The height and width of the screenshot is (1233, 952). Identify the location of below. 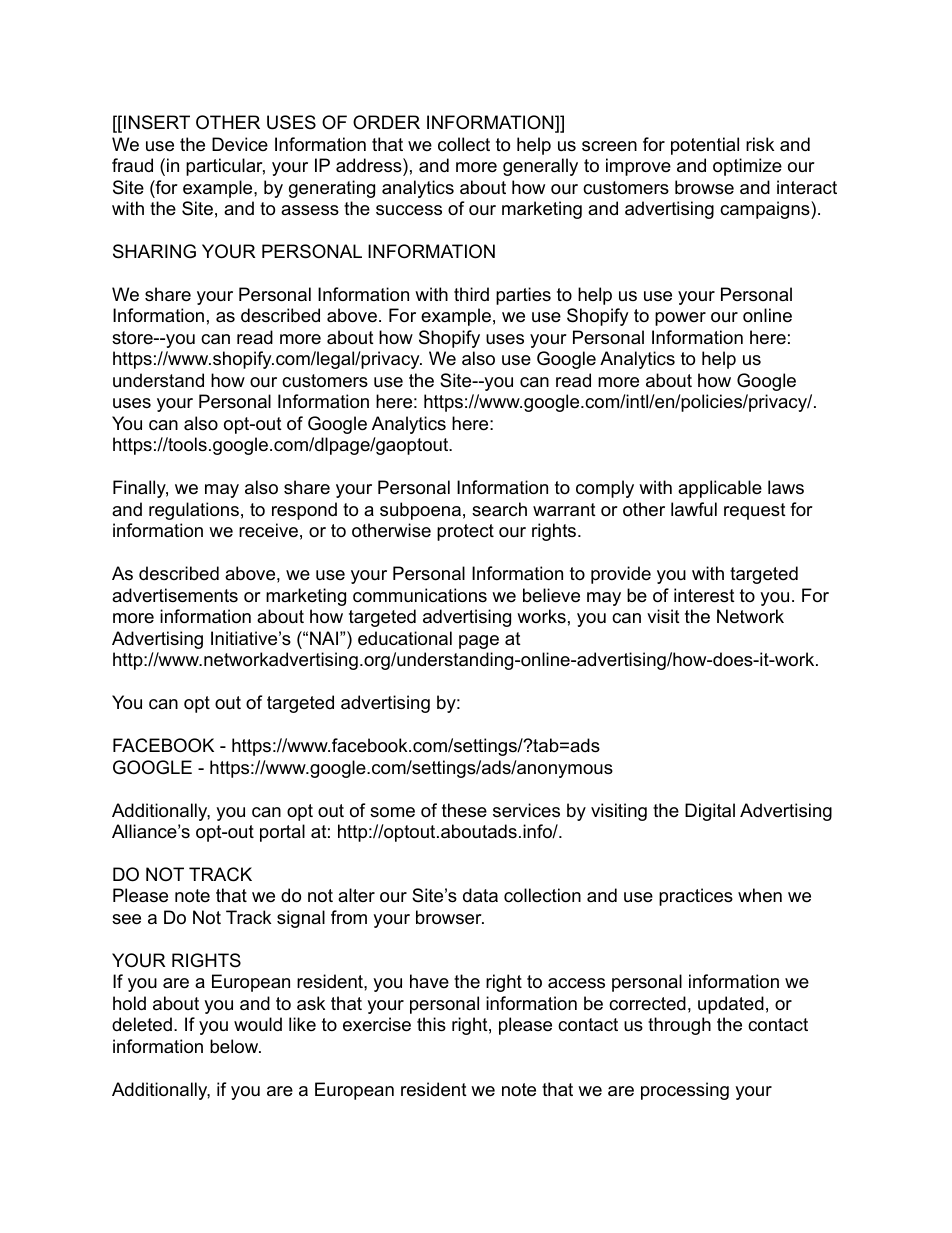
(235, 1046).
